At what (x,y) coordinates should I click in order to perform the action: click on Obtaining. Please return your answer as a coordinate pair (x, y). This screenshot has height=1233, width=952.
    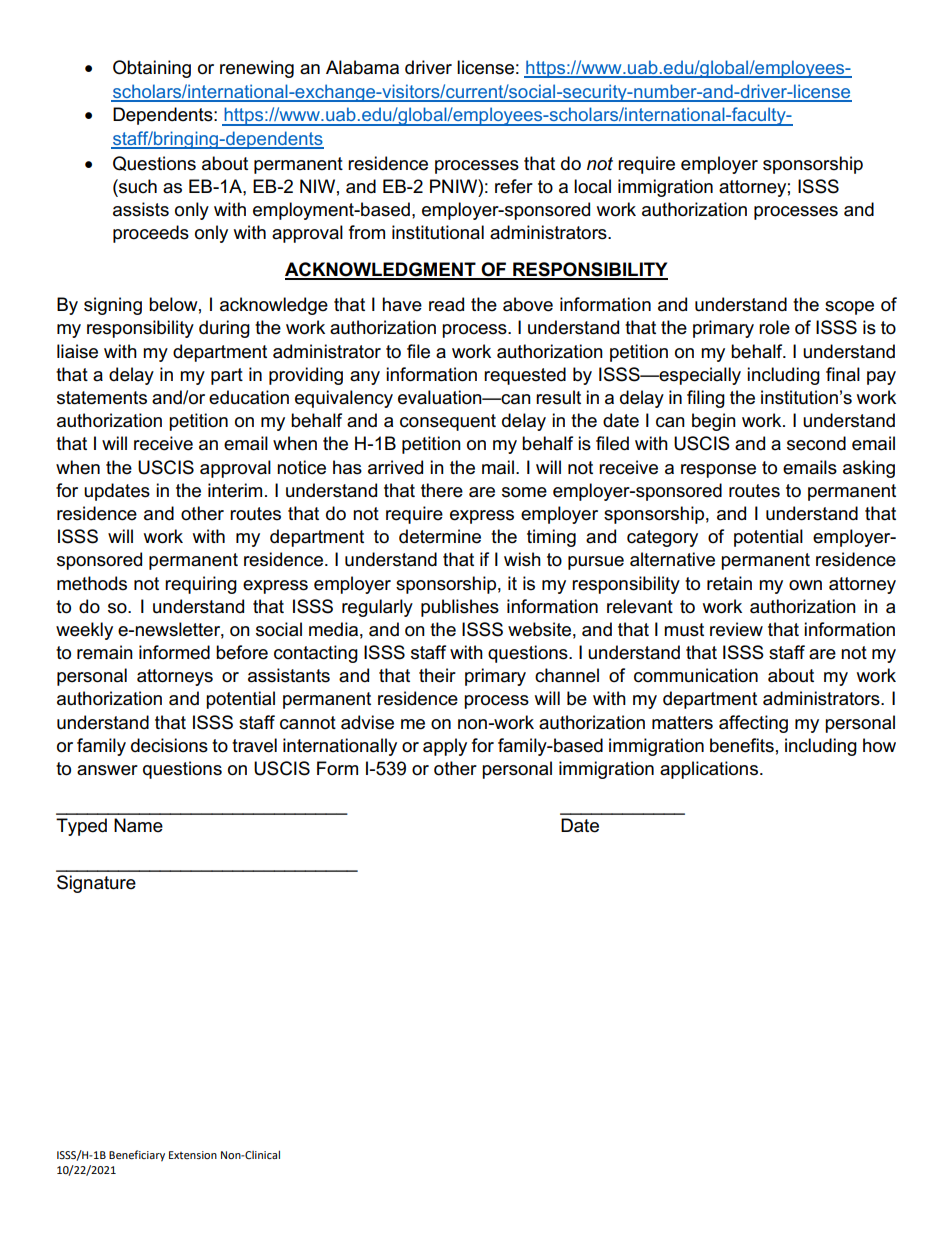
    Looking at the image, I should click on (152, 69).
